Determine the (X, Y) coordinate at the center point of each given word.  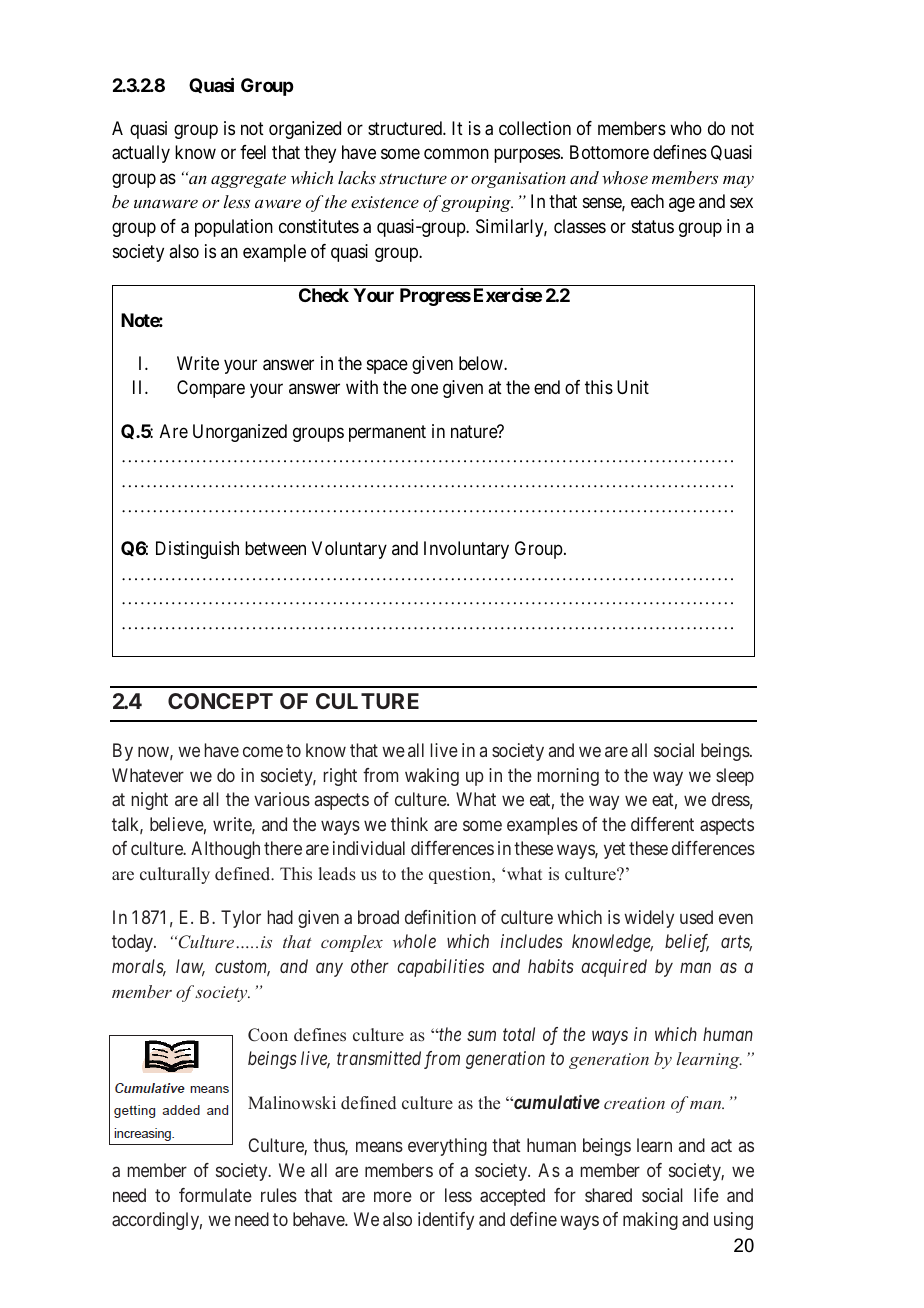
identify (446, 1221)
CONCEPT (220, 701)
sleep (735, 777)
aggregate (248, 180)
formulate (215, 1195)
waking (432, 777)
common (456, 154)
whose (625, 177)
